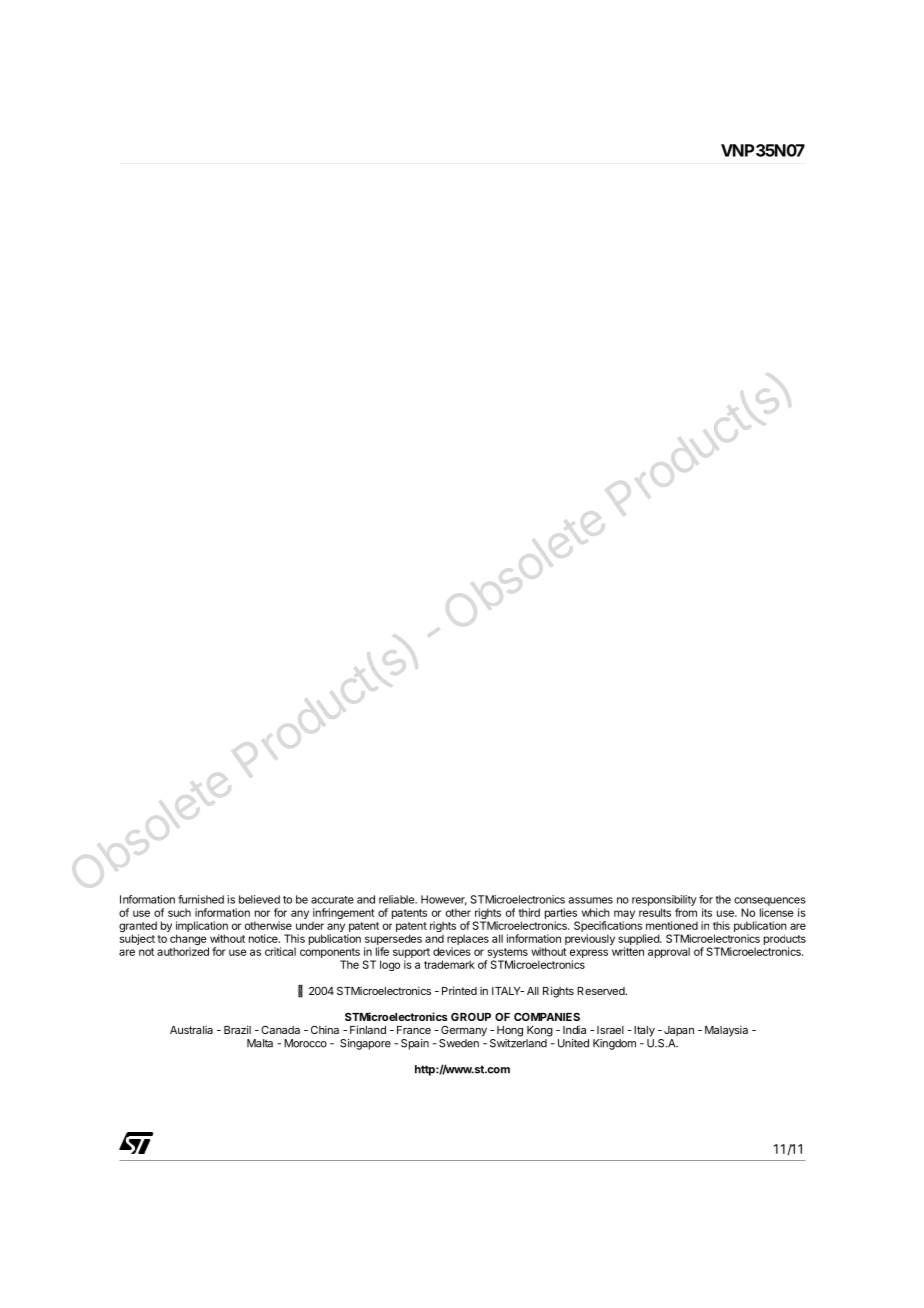 The image size is (924, 1308). I want to click on COMPANIES, so click(547, 1016).
